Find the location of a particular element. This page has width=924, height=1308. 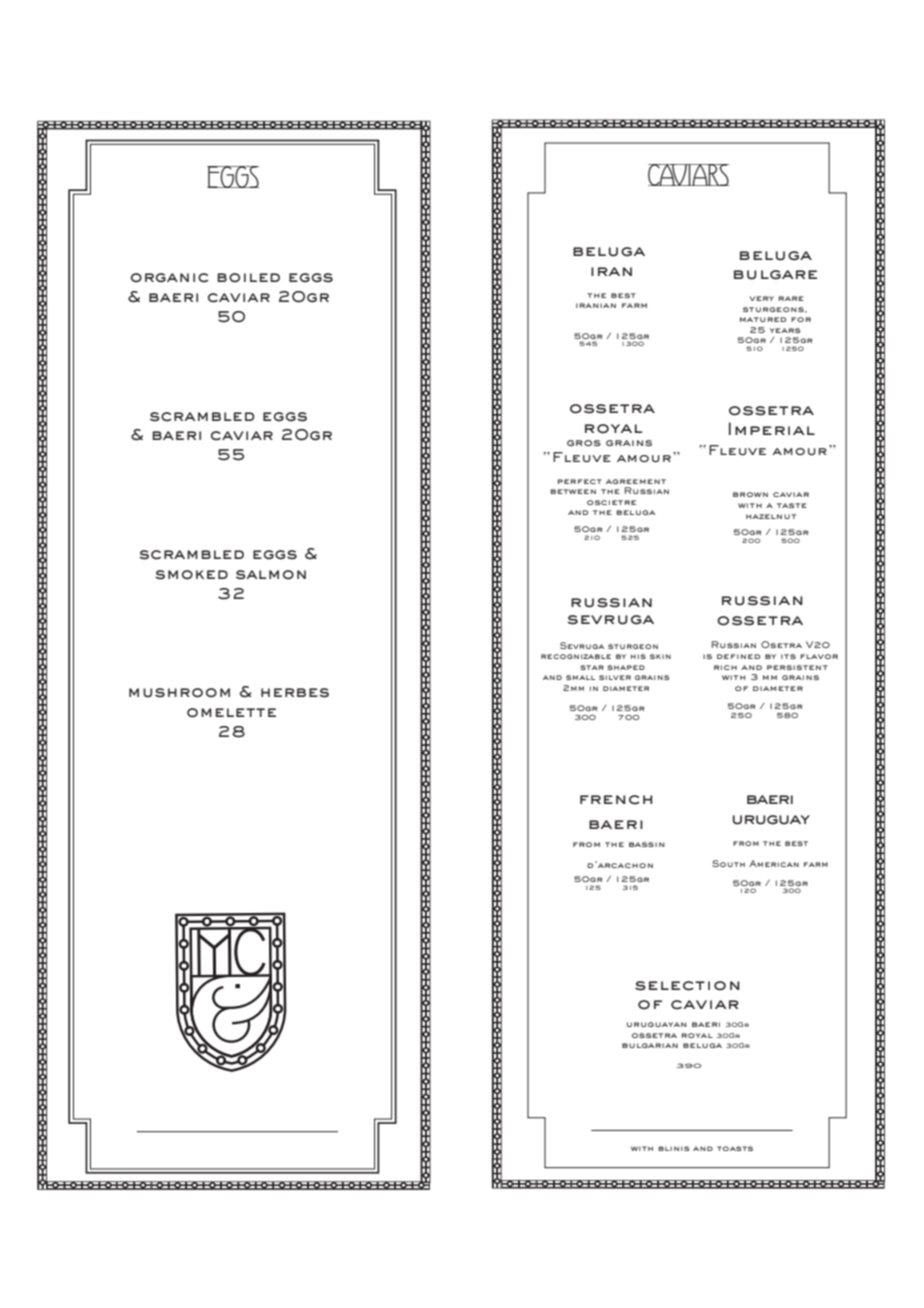

bulgarian is located at coordinates (650, 1045).
